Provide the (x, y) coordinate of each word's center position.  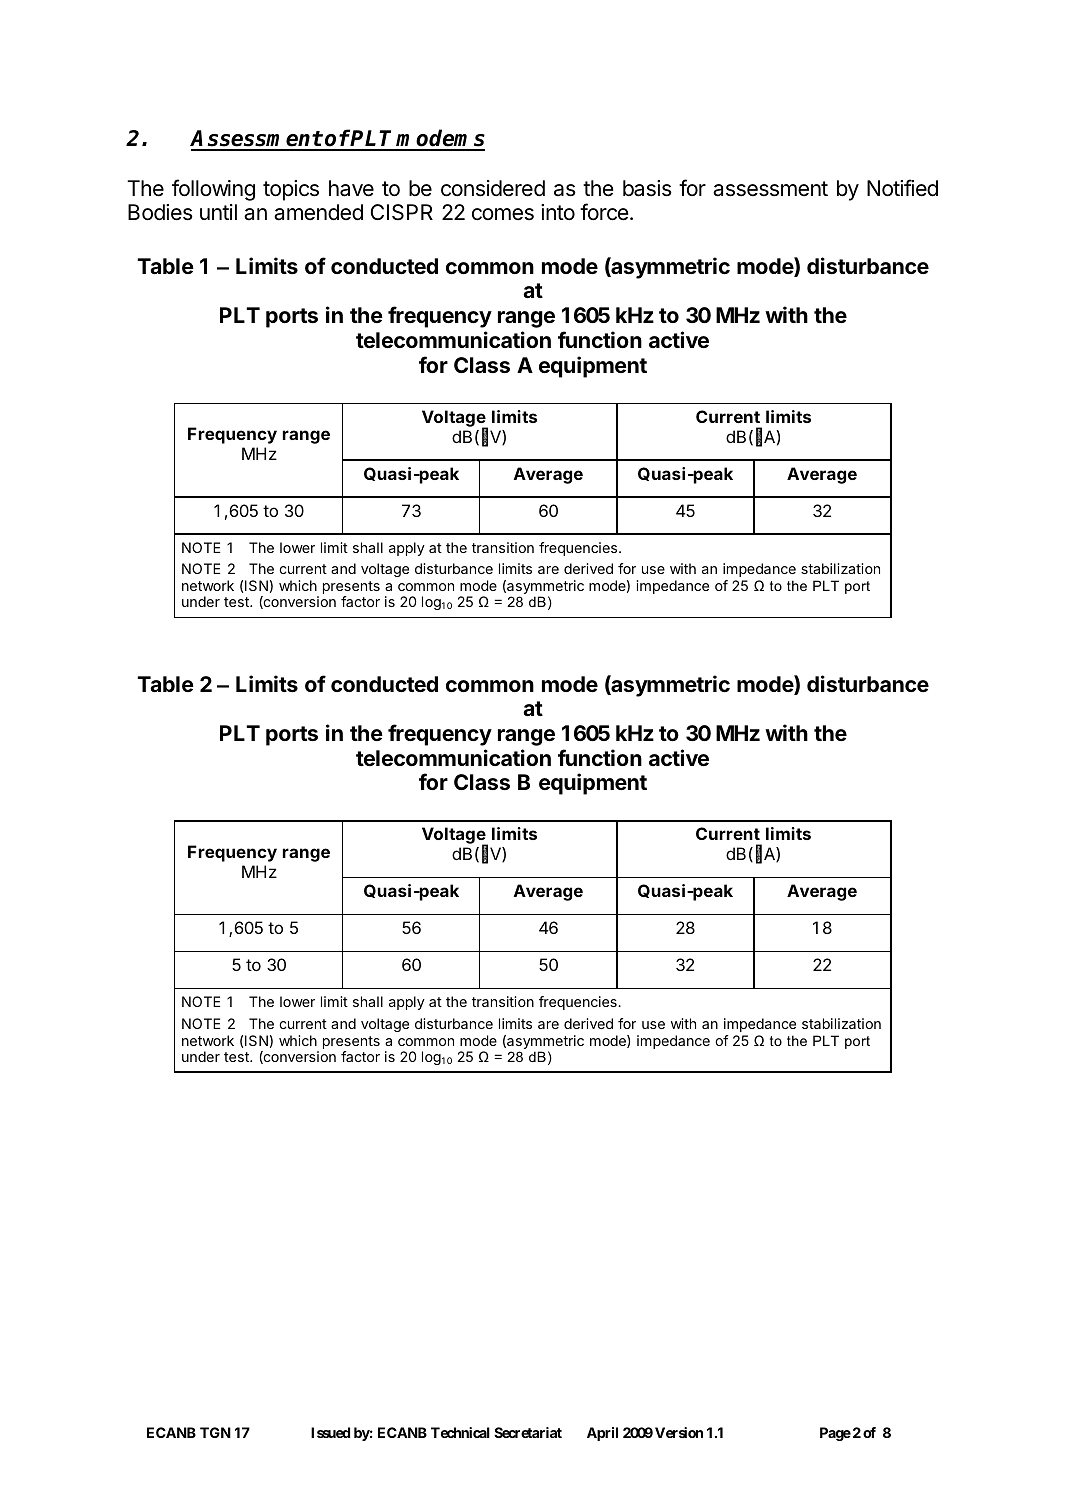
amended (318, 212)
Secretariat (528, 1432)
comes (503, 214)
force (604, 212)
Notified (902, 188)
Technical (460, 1432)
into (558, 212)
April (602, 1434)
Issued (330, 1432)
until (218, 212)
